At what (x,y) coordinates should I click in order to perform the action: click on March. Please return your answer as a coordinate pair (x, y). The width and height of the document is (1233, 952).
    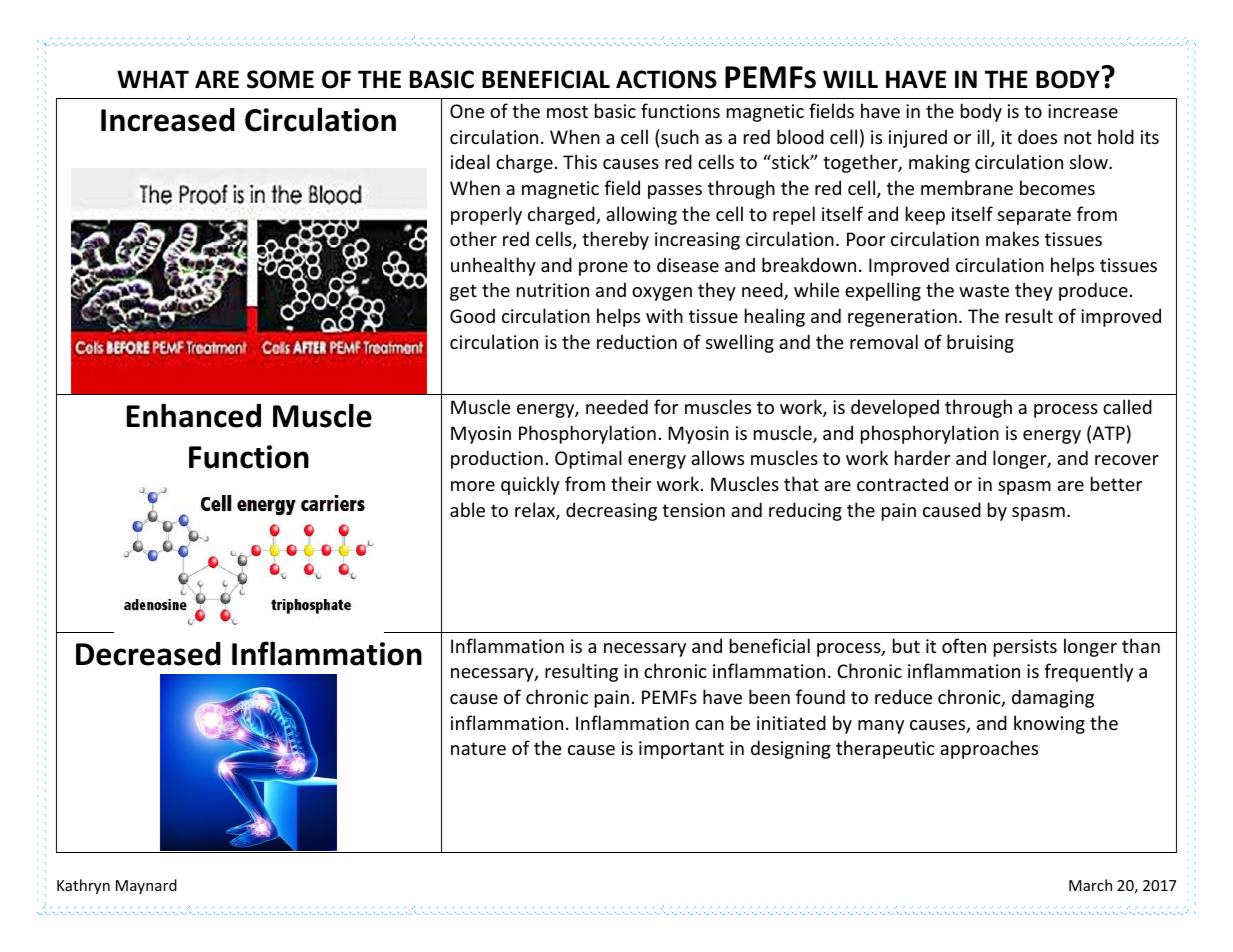
    Looking at the image, I should click on (1090, 885).
